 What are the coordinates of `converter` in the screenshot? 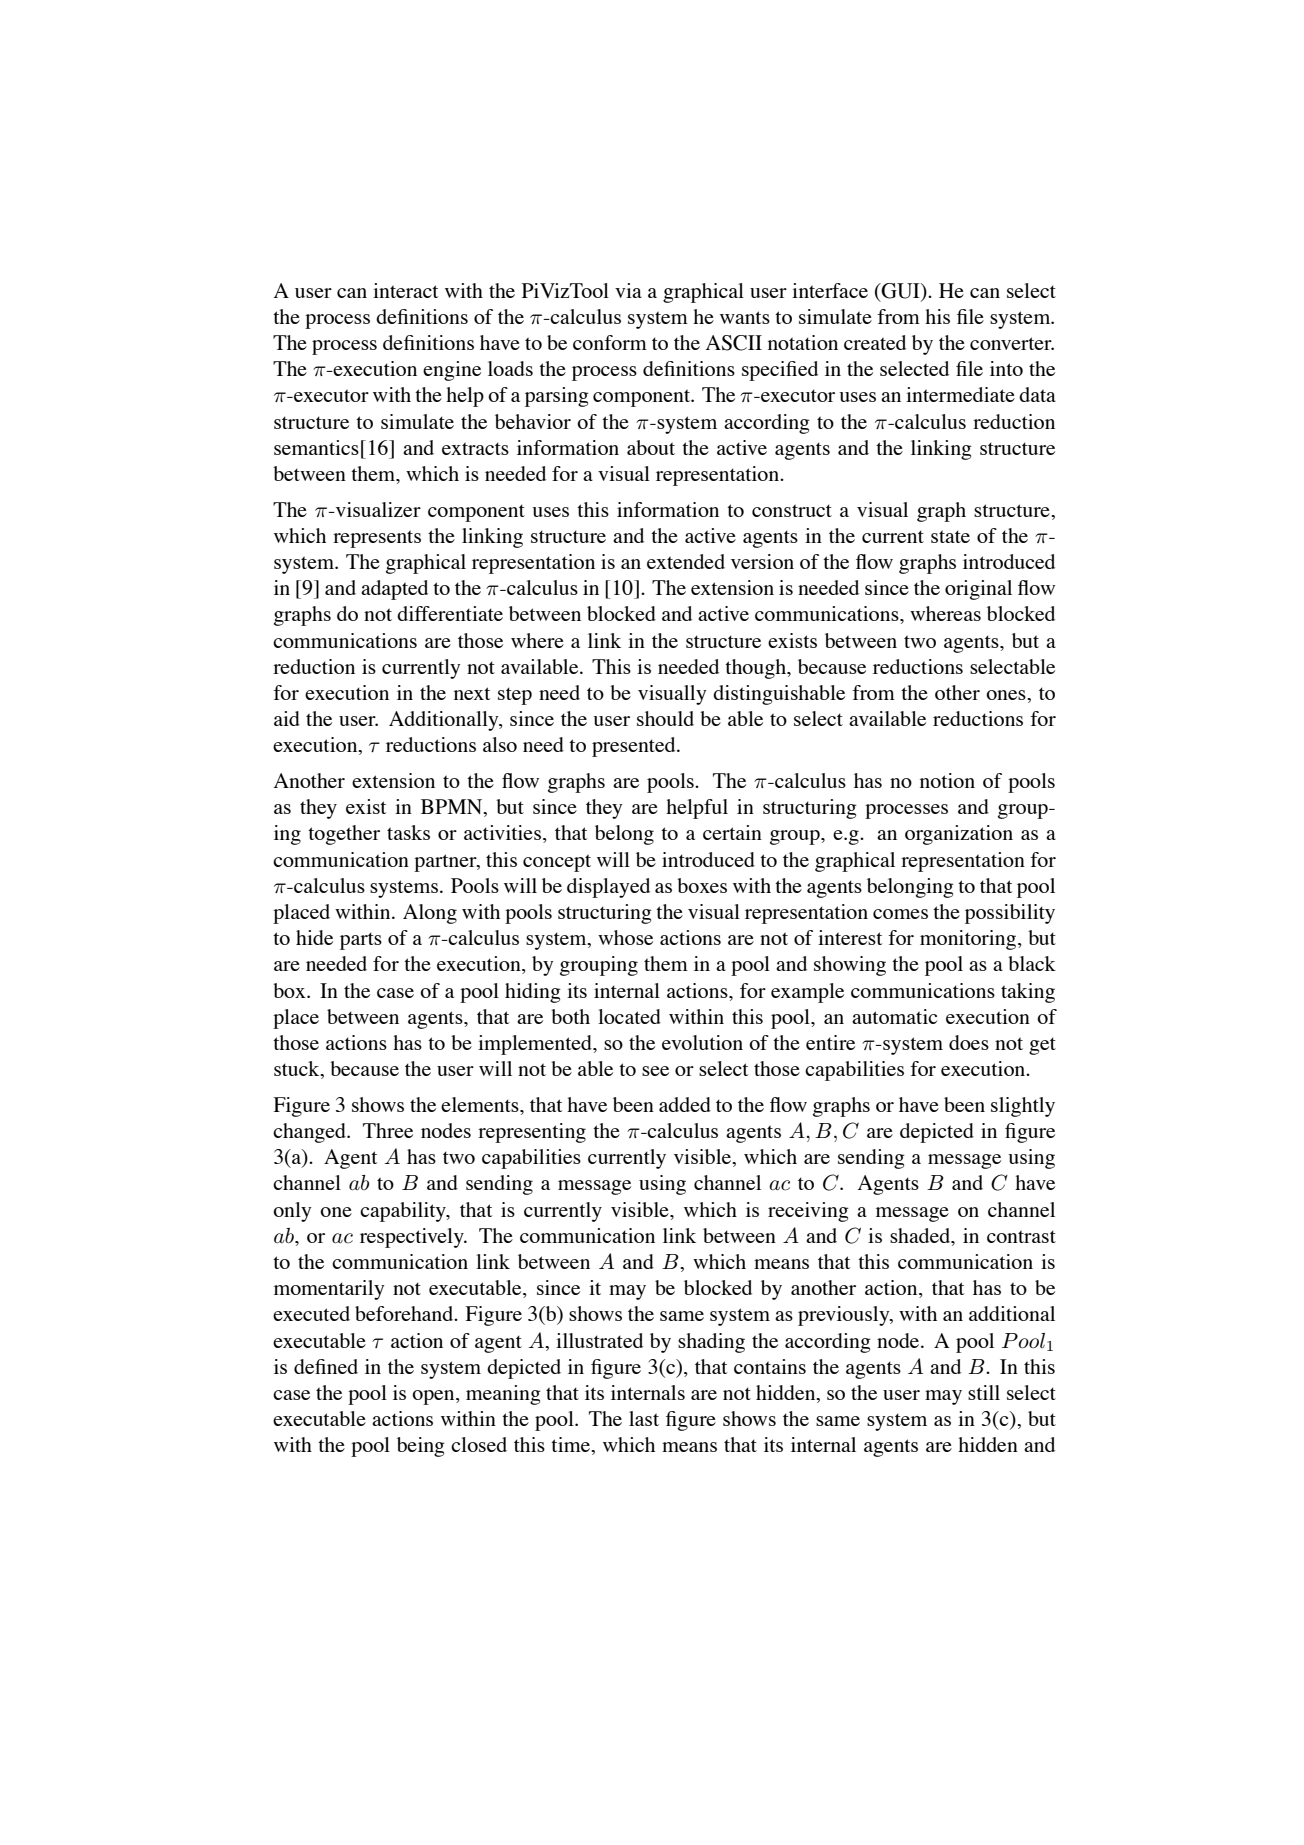 It's located at (1012, 343).
